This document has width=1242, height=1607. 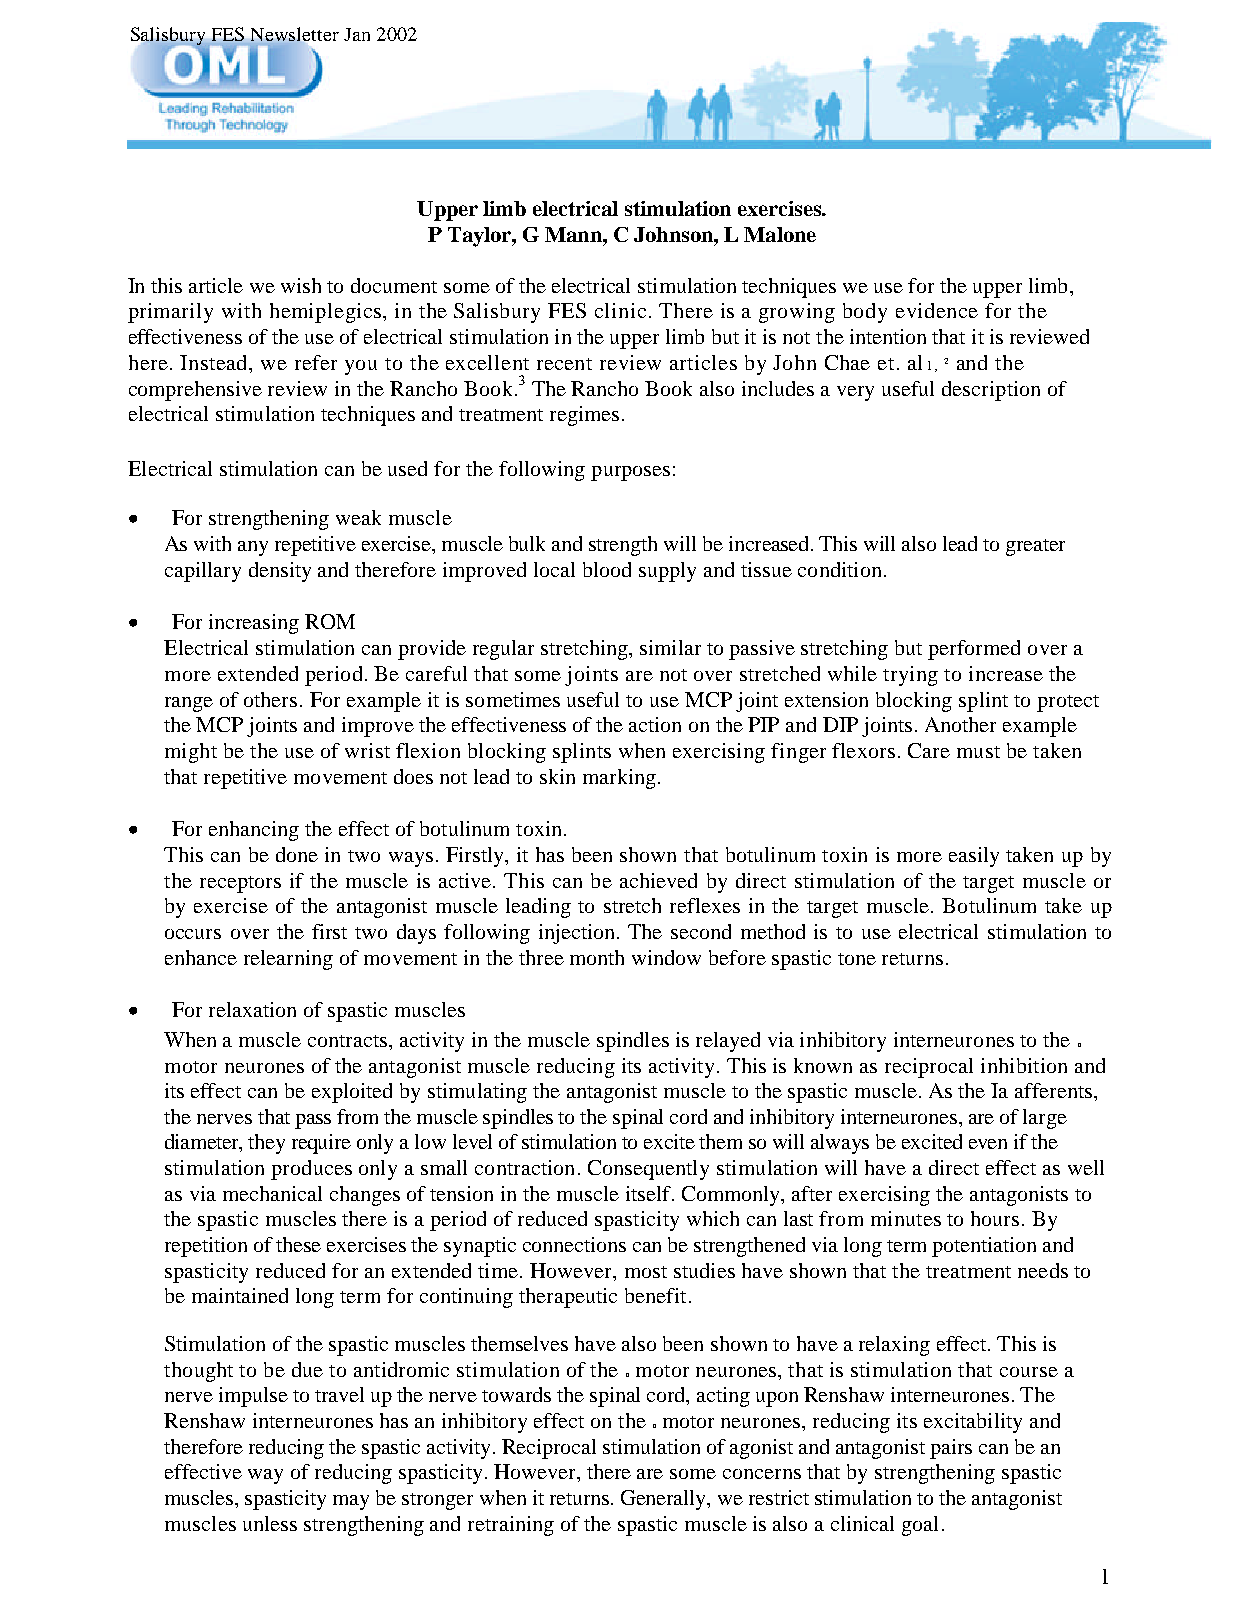 What do you see at coordinates (270, 1523) in the document?
I see `unless` at bounding box center [270, 1523].
